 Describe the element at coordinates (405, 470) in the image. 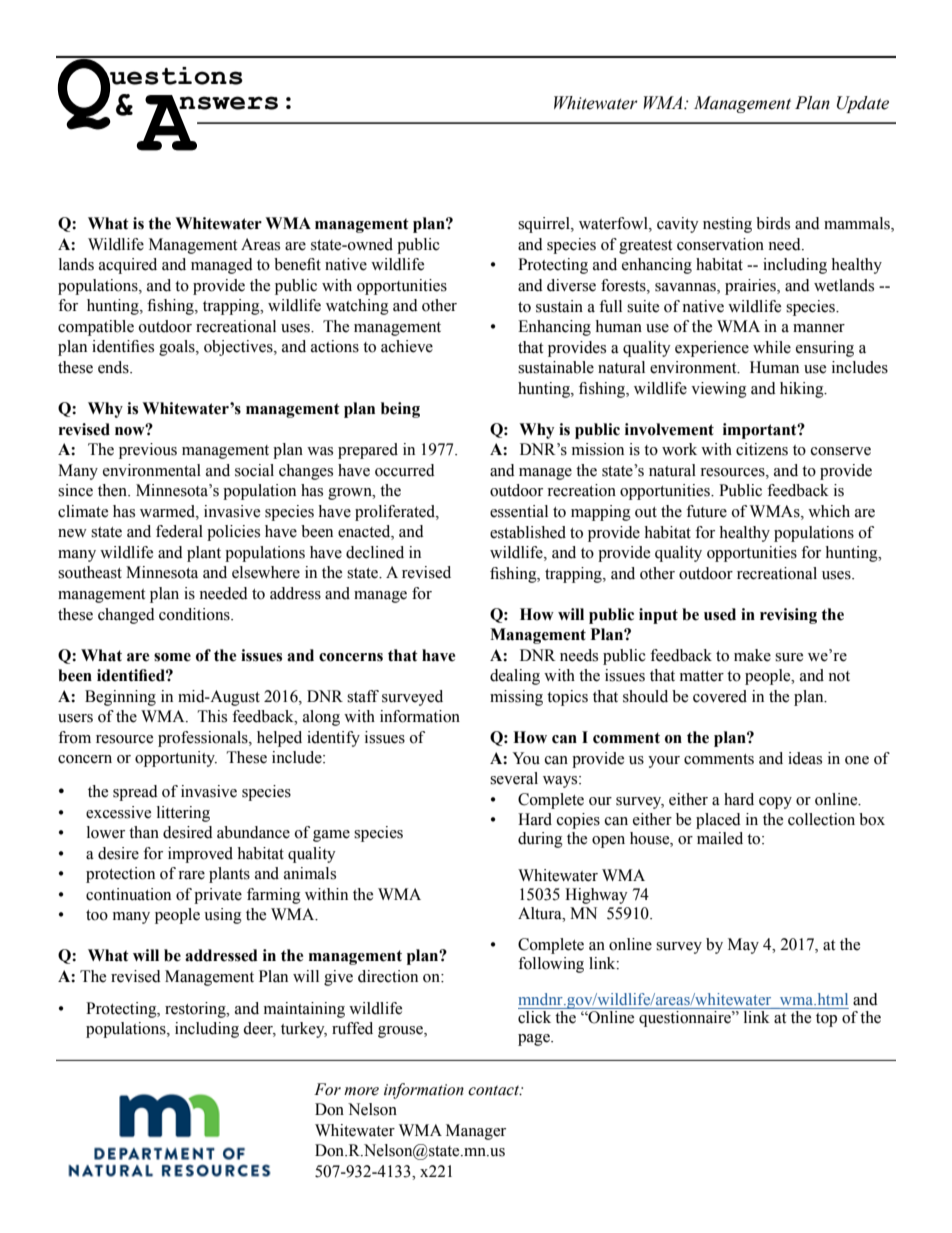

I see `occurred` at that location.
